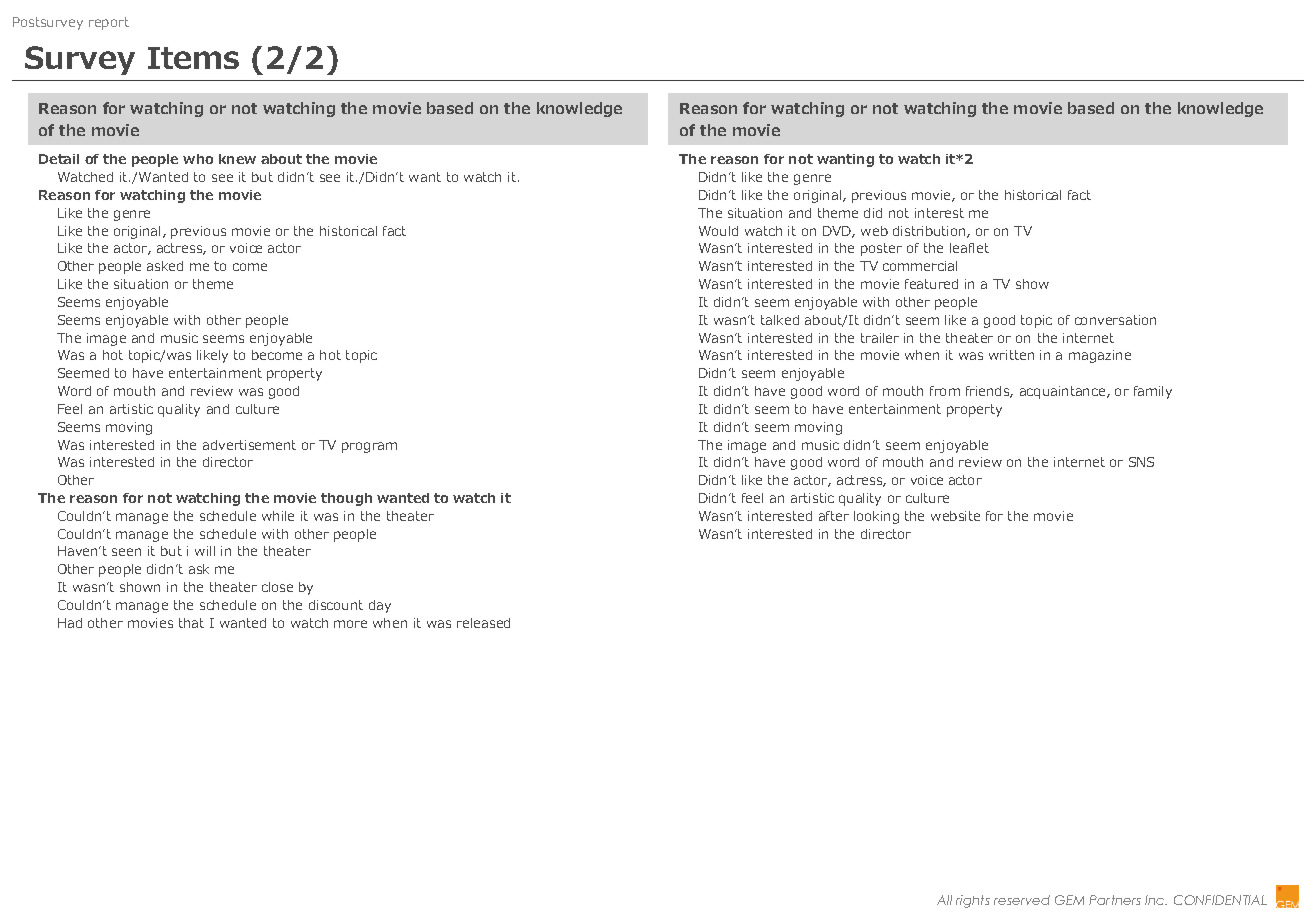 This screenshot has width=1316, height=911. Describe the element at coordinates (193, 58) in the screenshot. I see `Items` at that location.
